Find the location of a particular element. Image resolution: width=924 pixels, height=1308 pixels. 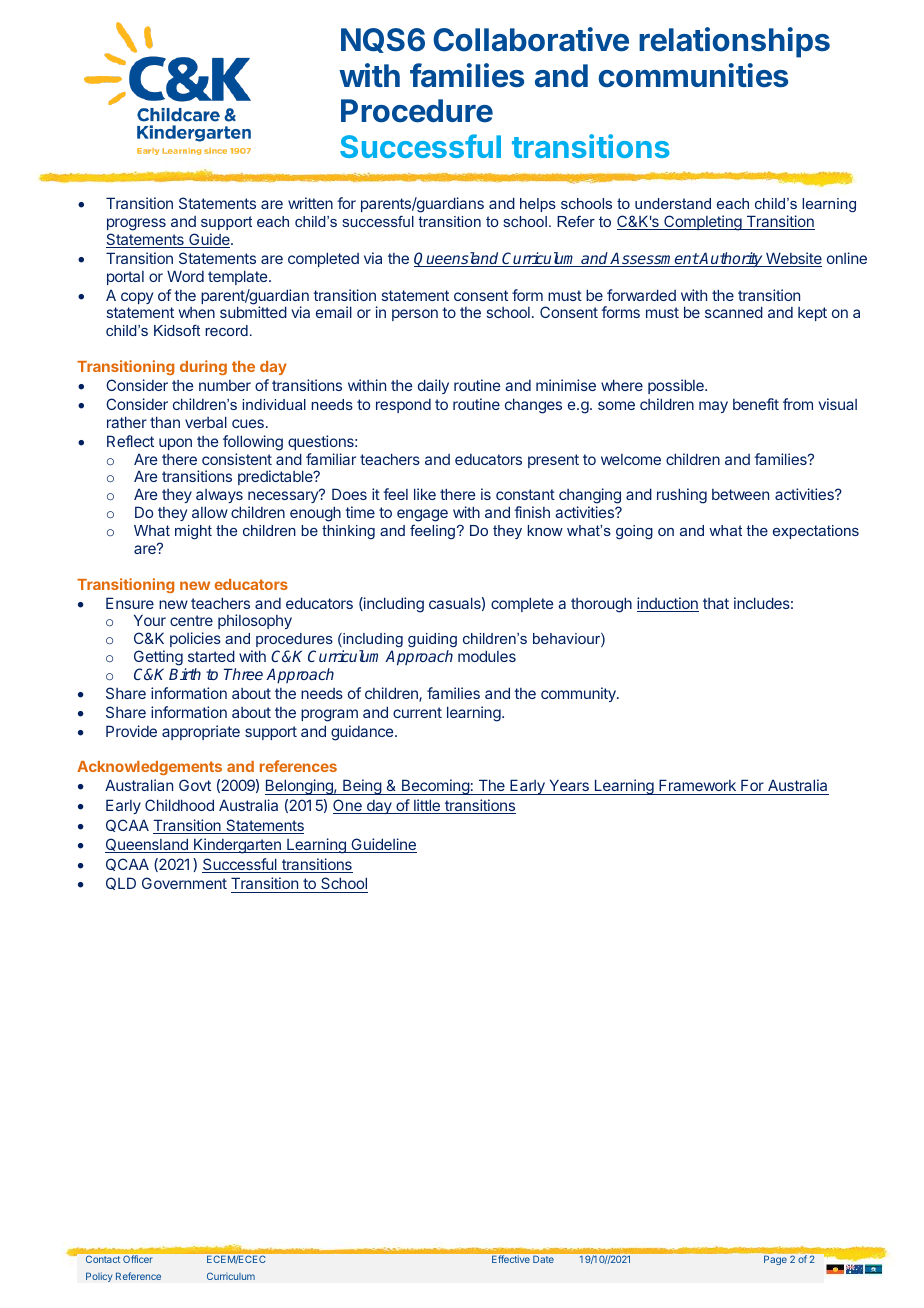

Contact is located at coordinates (103, 1259).
